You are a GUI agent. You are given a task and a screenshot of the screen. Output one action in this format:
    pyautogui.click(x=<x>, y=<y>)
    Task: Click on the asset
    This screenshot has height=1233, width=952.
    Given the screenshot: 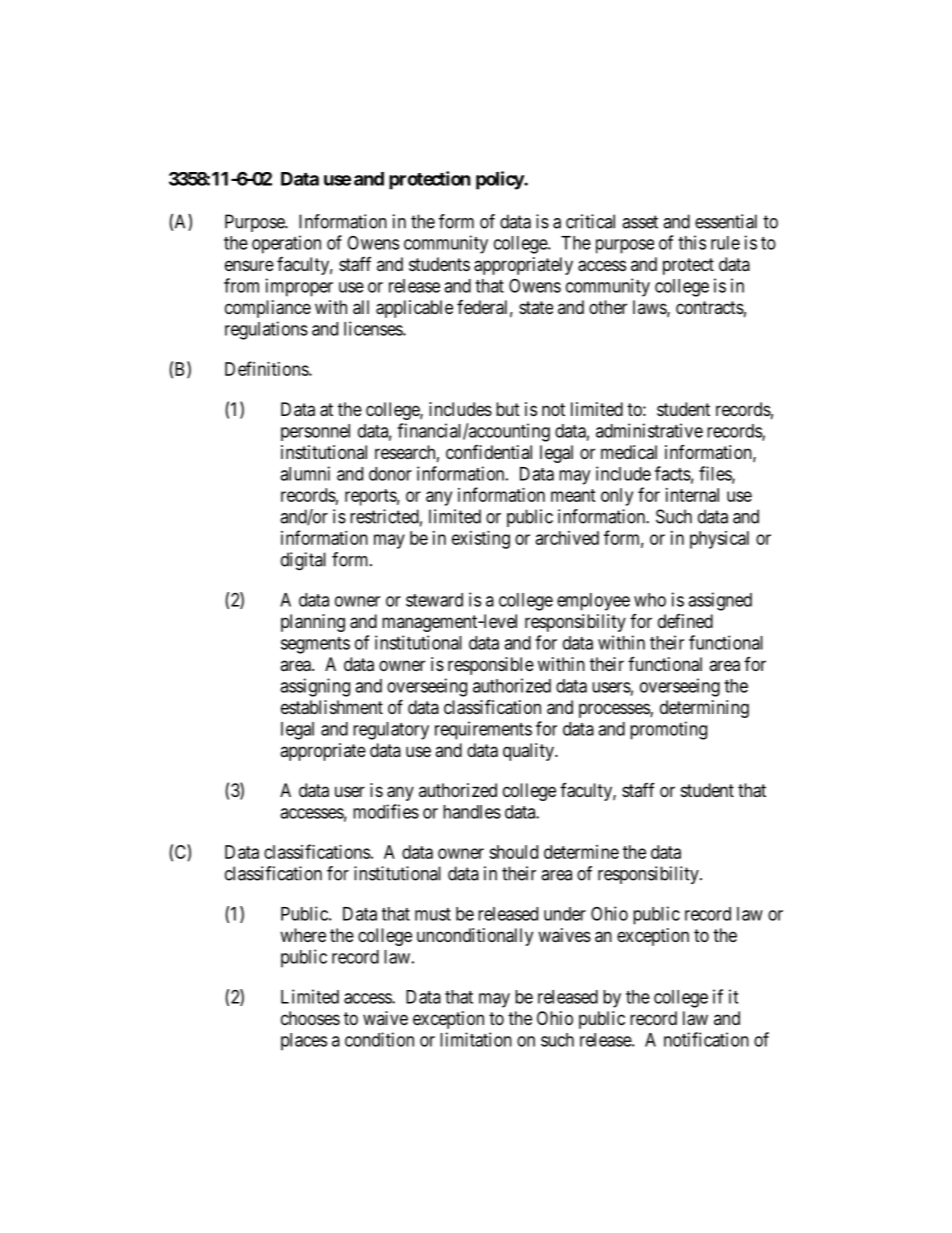 What is the action you would take?
    pyautogui.click(x=640, y=222)
